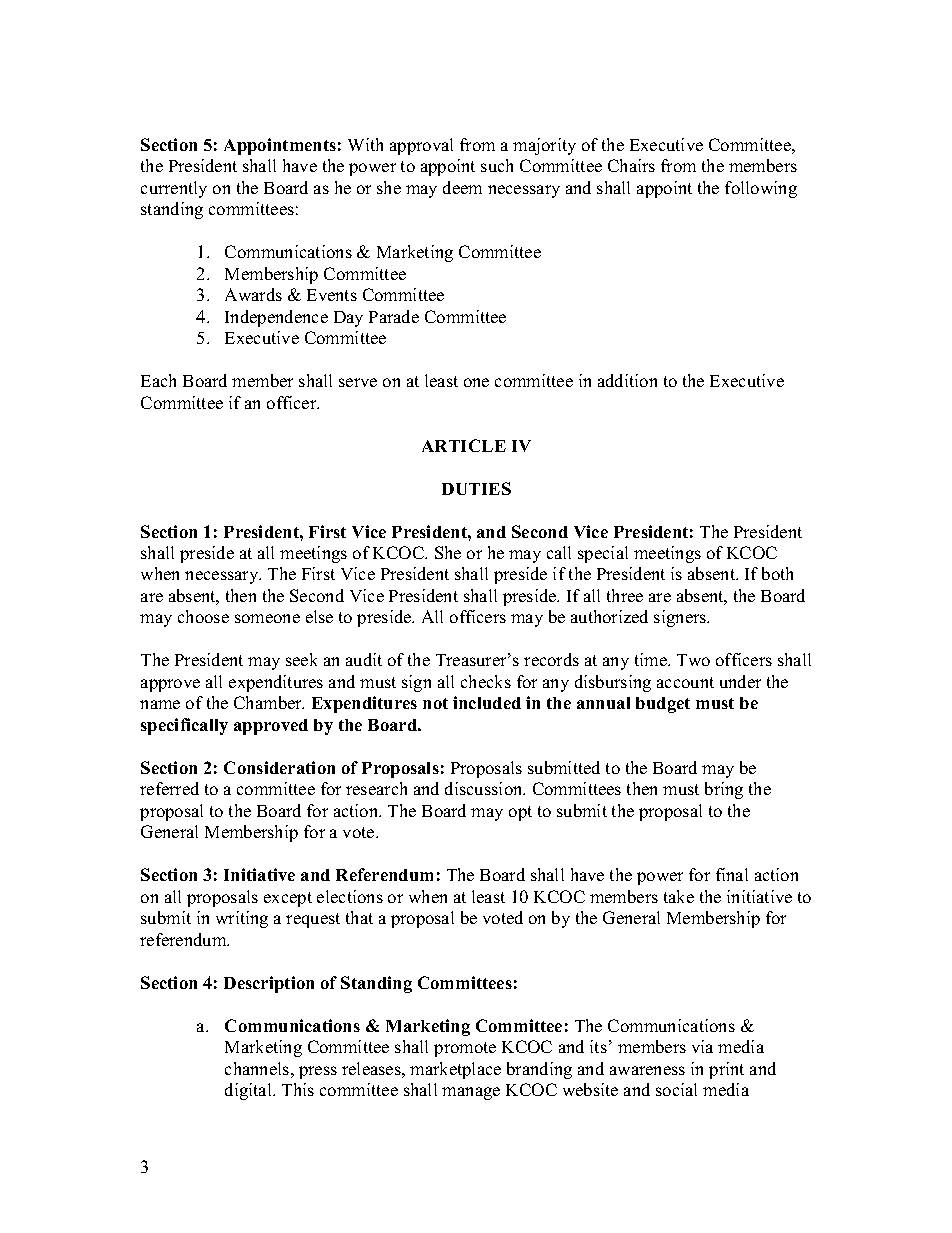 The height and width of the screenshot is (1233, 952). Describe the element at coordinates (158, 380) in the screenshot. I see `Each` at that location.
